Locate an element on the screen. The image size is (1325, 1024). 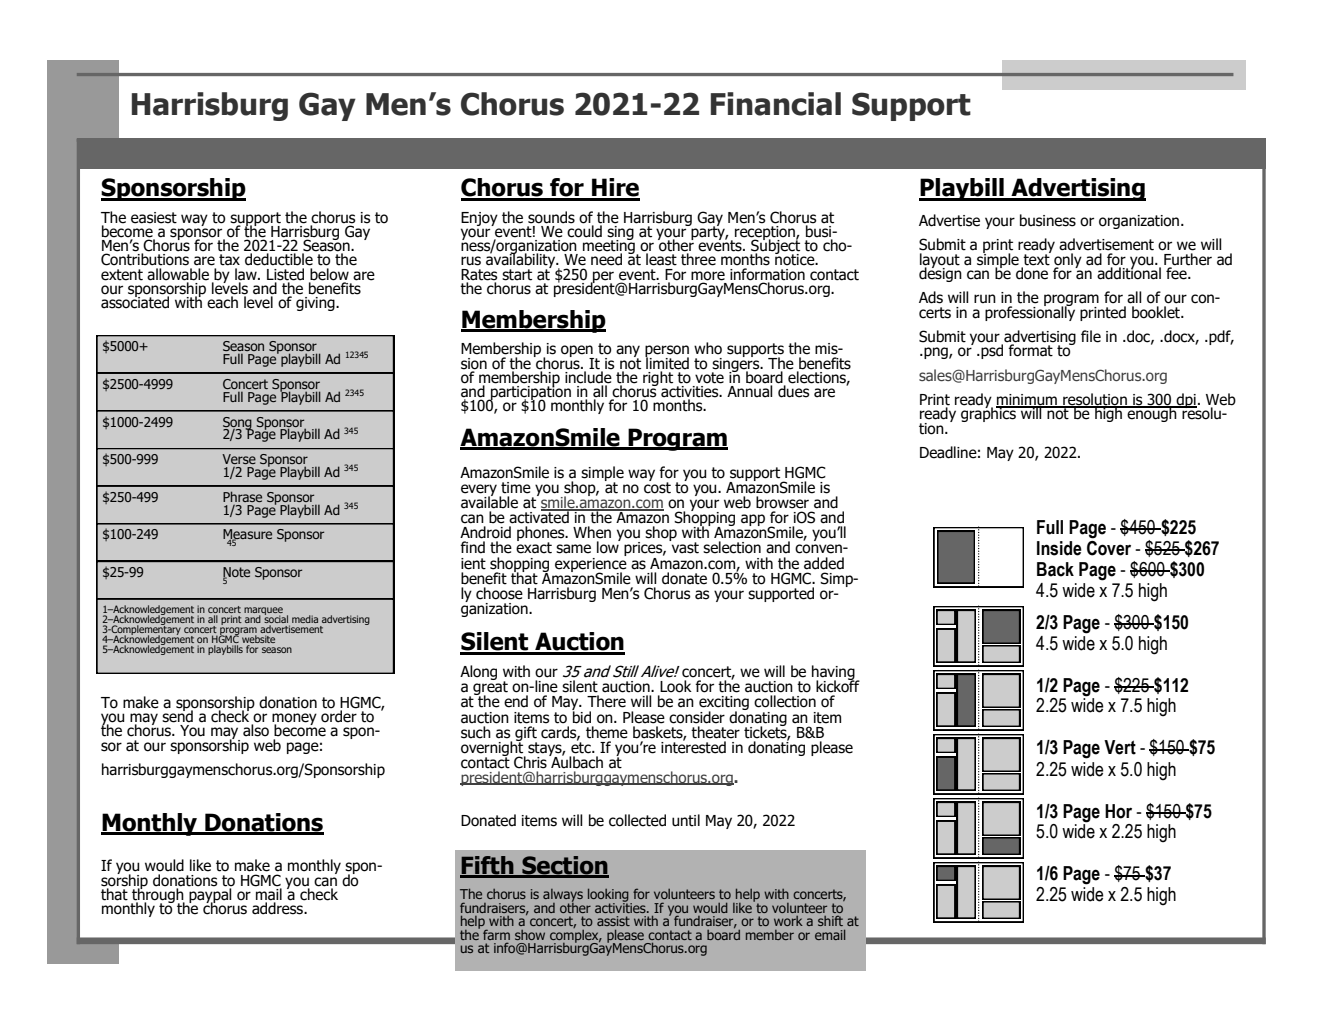
When is located at coordinates (592, 532).
